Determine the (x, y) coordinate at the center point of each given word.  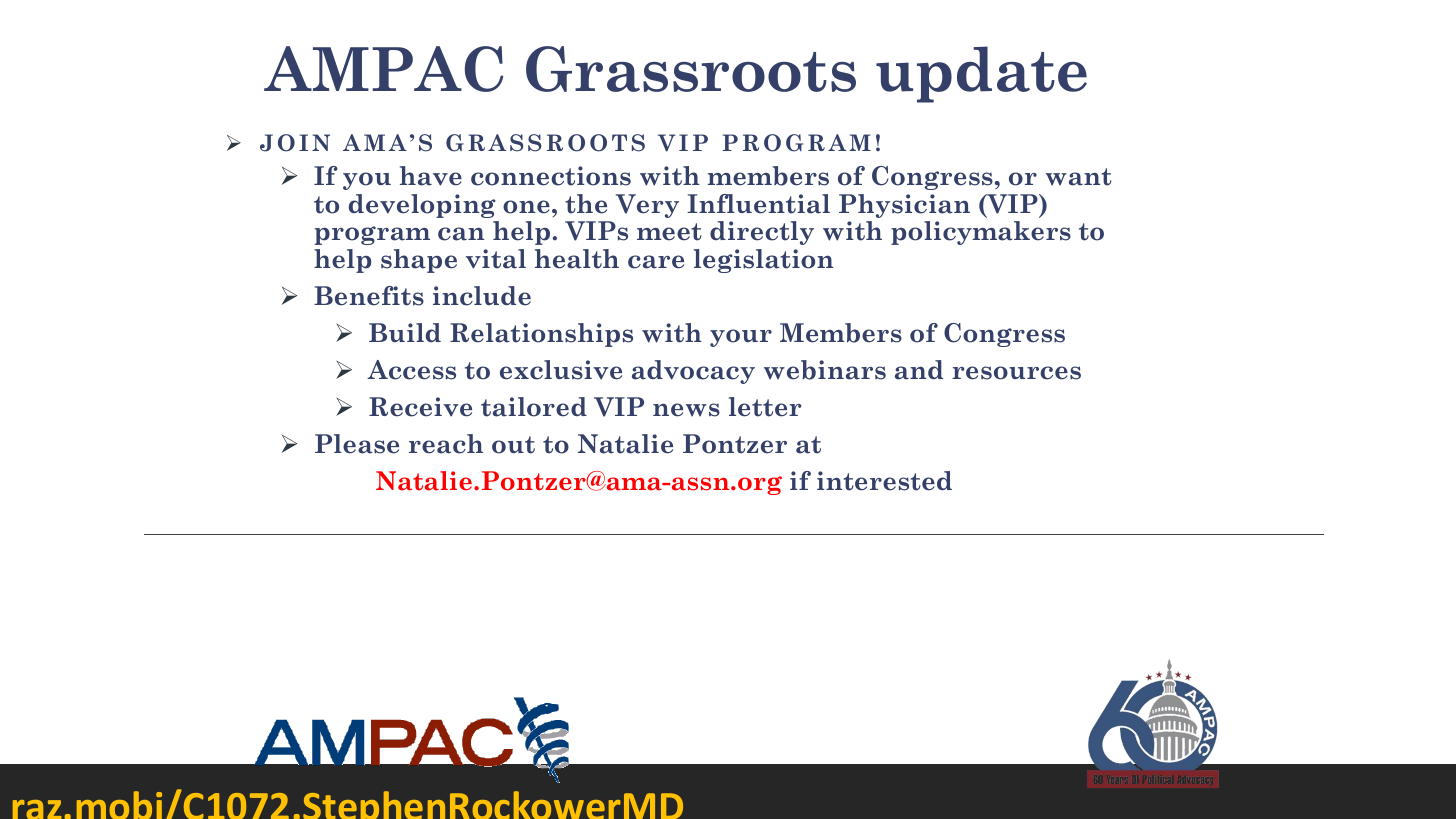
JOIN (295, 143)
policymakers (981, 233)
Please (357, 444)
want (1079, 177)
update (981, 74)
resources (1016, 373)
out (513, 445)
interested (884, 481)
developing (422, 206)
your (741, 338)
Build (405, 332)
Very (647, 206)
